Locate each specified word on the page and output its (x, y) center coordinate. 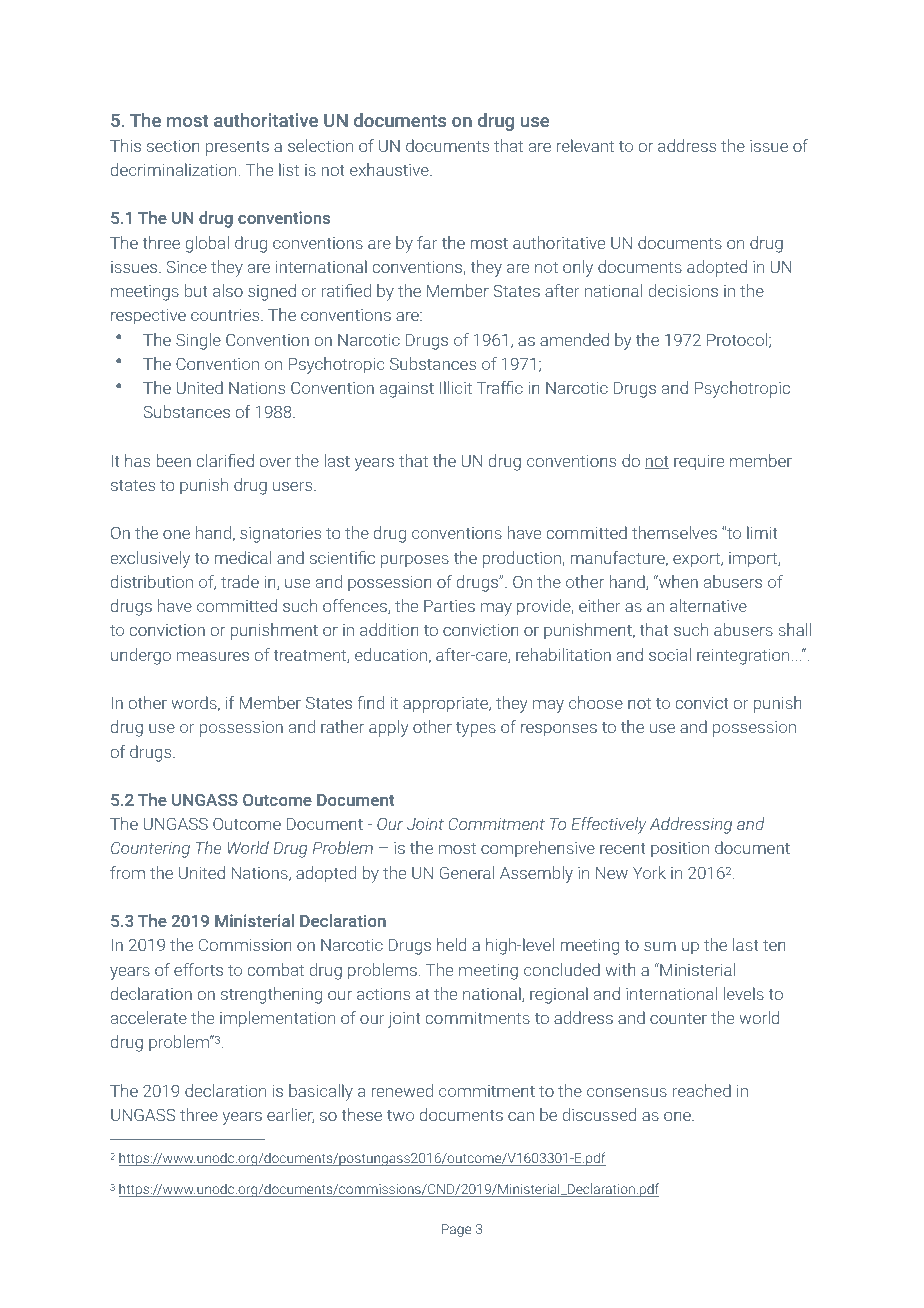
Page (456, 1230)
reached (702, 1090)
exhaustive (390, 169)
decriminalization (173, 169)
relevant (585, 145)
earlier (290, 1115)
